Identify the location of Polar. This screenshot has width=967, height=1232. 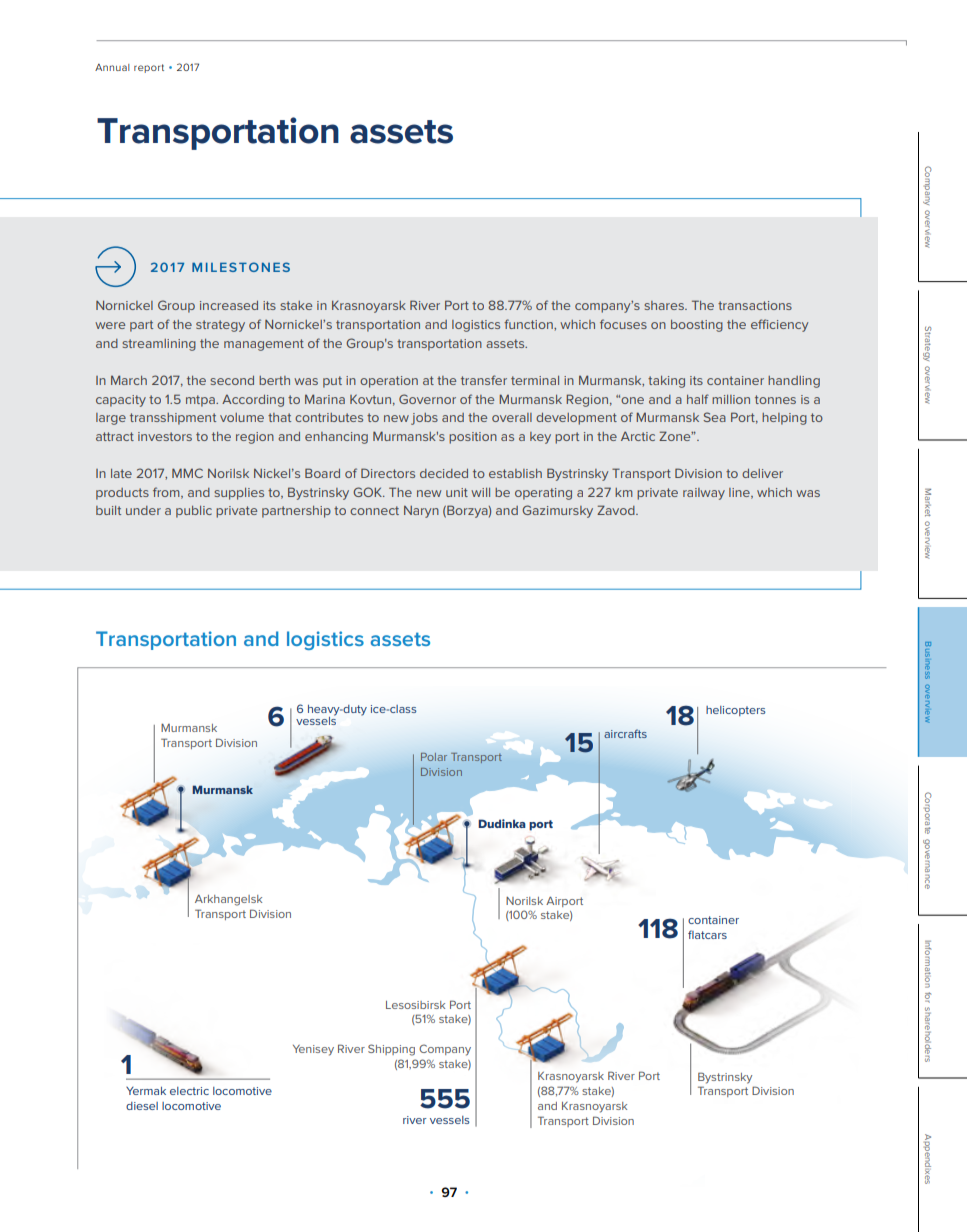
(434, 757).
